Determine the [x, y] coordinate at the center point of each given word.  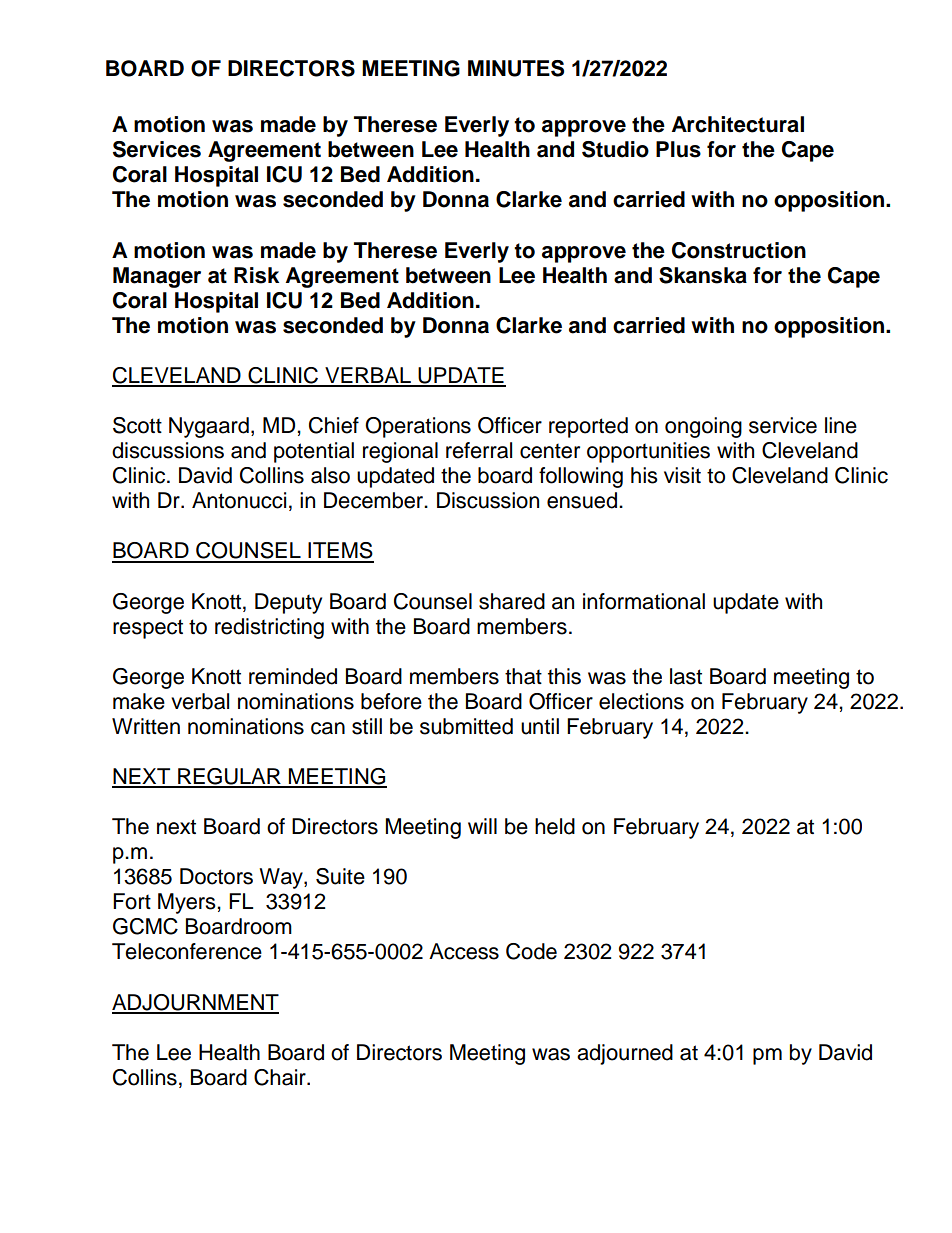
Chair [281, 1077]
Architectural [738, 124]
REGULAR [229, 777]
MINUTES [516, 68]
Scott [137, 425]
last [686, 676]
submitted [466, 726]
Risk [256, 275]
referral [479, 450]
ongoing [703, 427]
